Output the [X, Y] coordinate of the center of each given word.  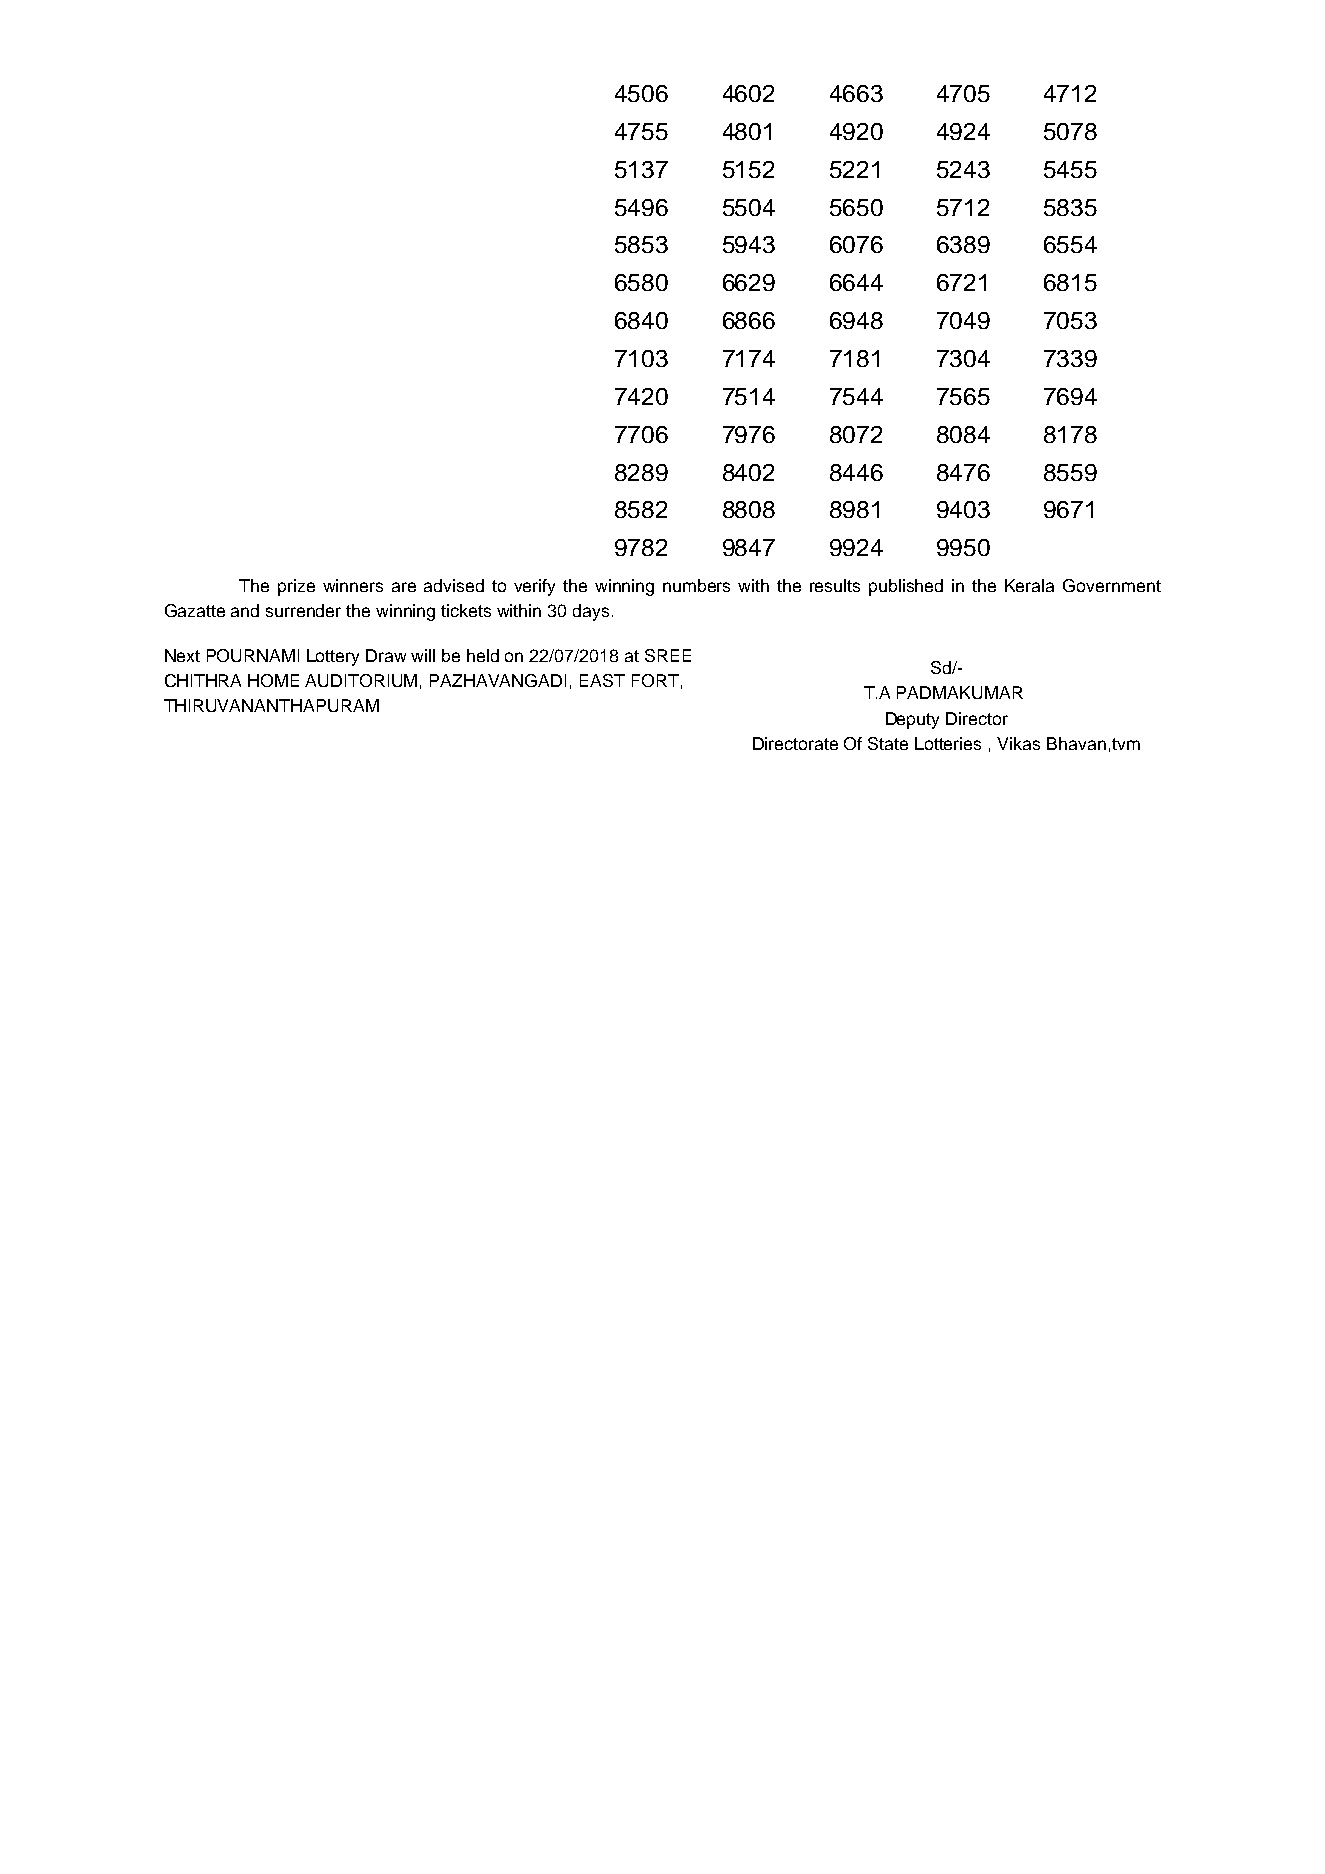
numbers [696, 585]
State [888, 743]
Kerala [1029, 585]
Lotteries [948, 743]
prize [296, 587]
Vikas [1018, 743]
